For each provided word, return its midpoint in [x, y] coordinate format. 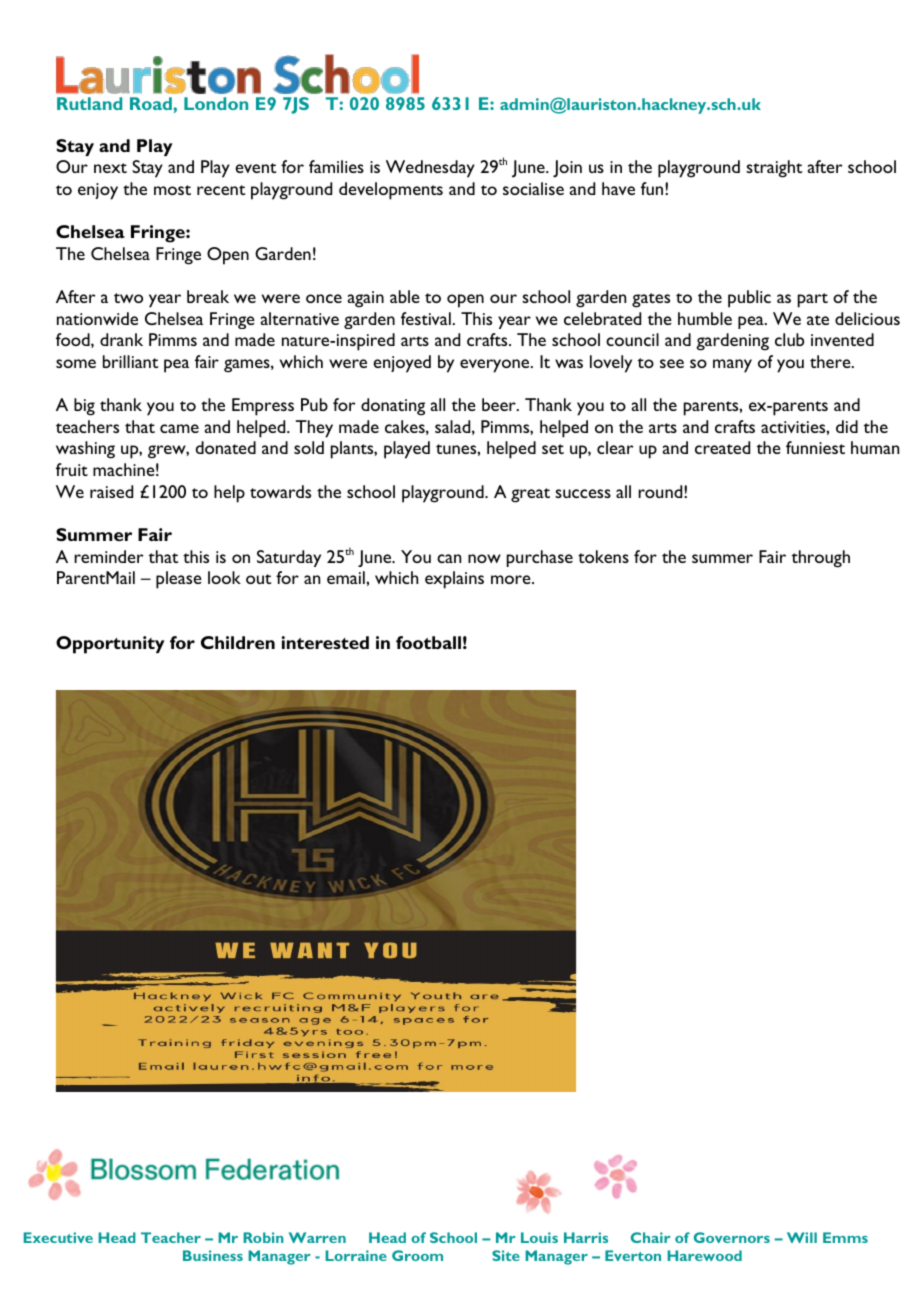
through [821, 559]
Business [213, 1255]
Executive [58, 1237]
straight [774, 169]
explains [454, 580]
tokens [603, 556]
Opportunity [110, 645]
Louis [539, 1237]
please [179, 580]
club [789, 339]
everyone [496, 366]
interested [325, 642]
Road [152, 103]
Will [802, 1237]
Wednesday [430, 169]
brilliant [130, 361]
